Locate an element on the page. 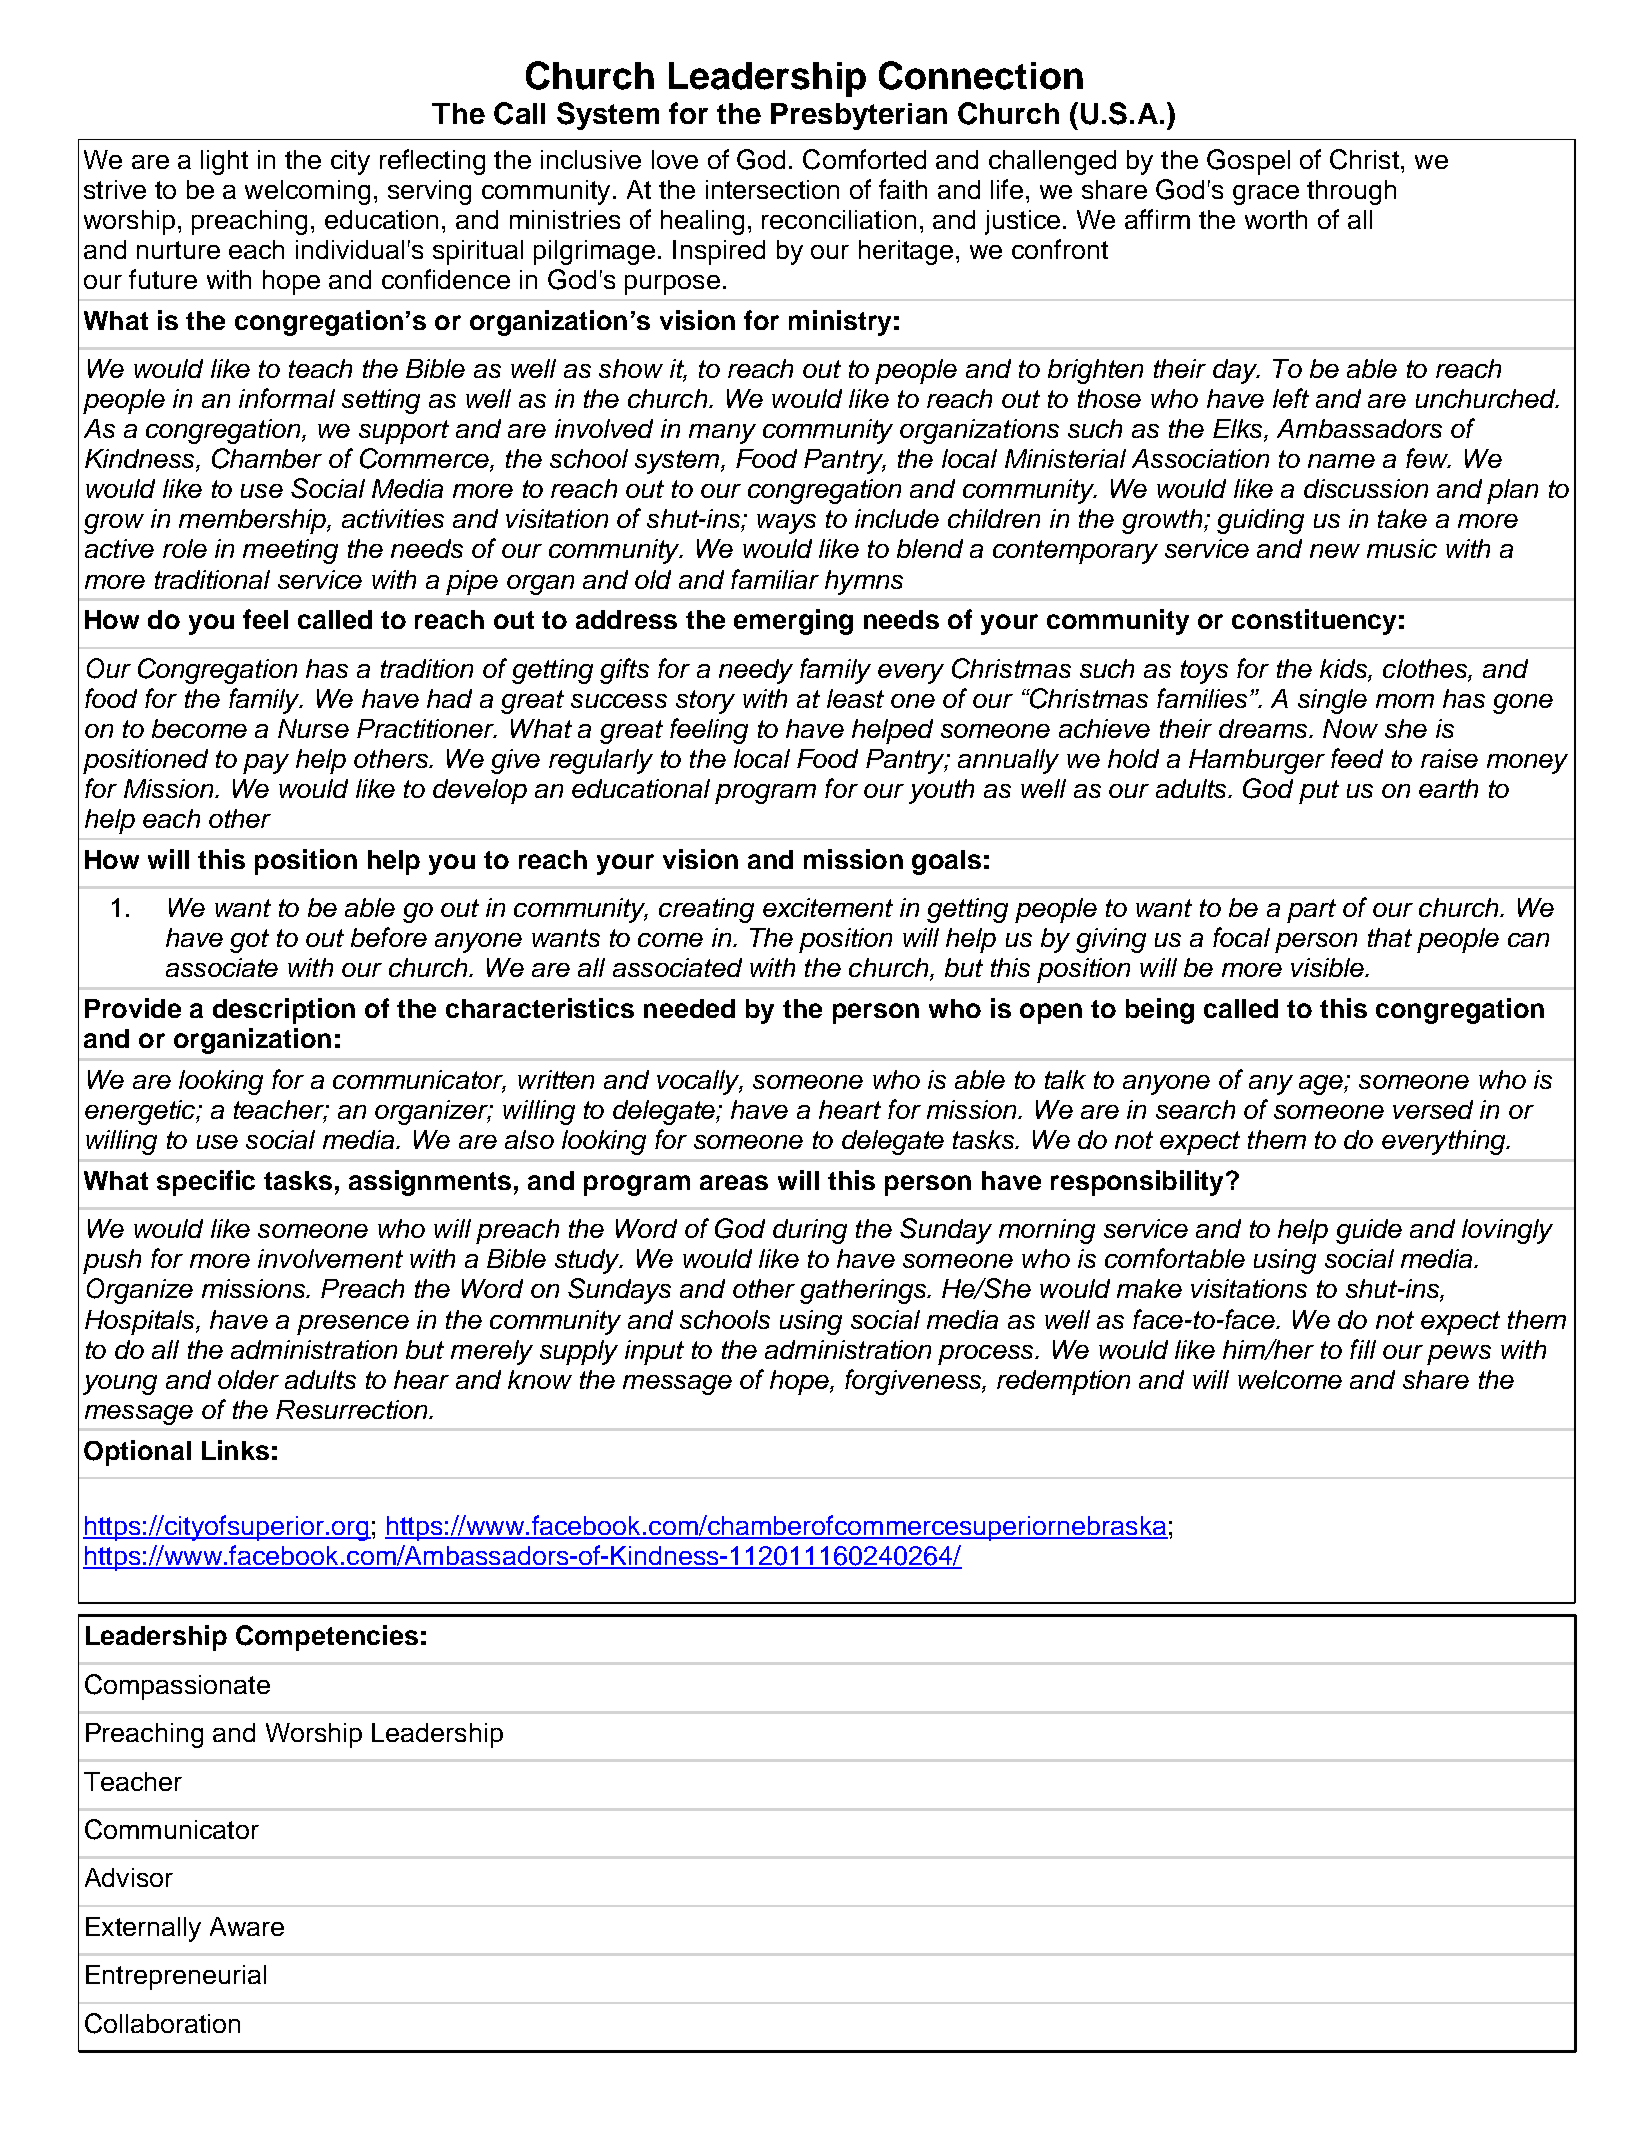 The width and height of the page is (1647, 2132). light is located at coordinates (224, 162).
